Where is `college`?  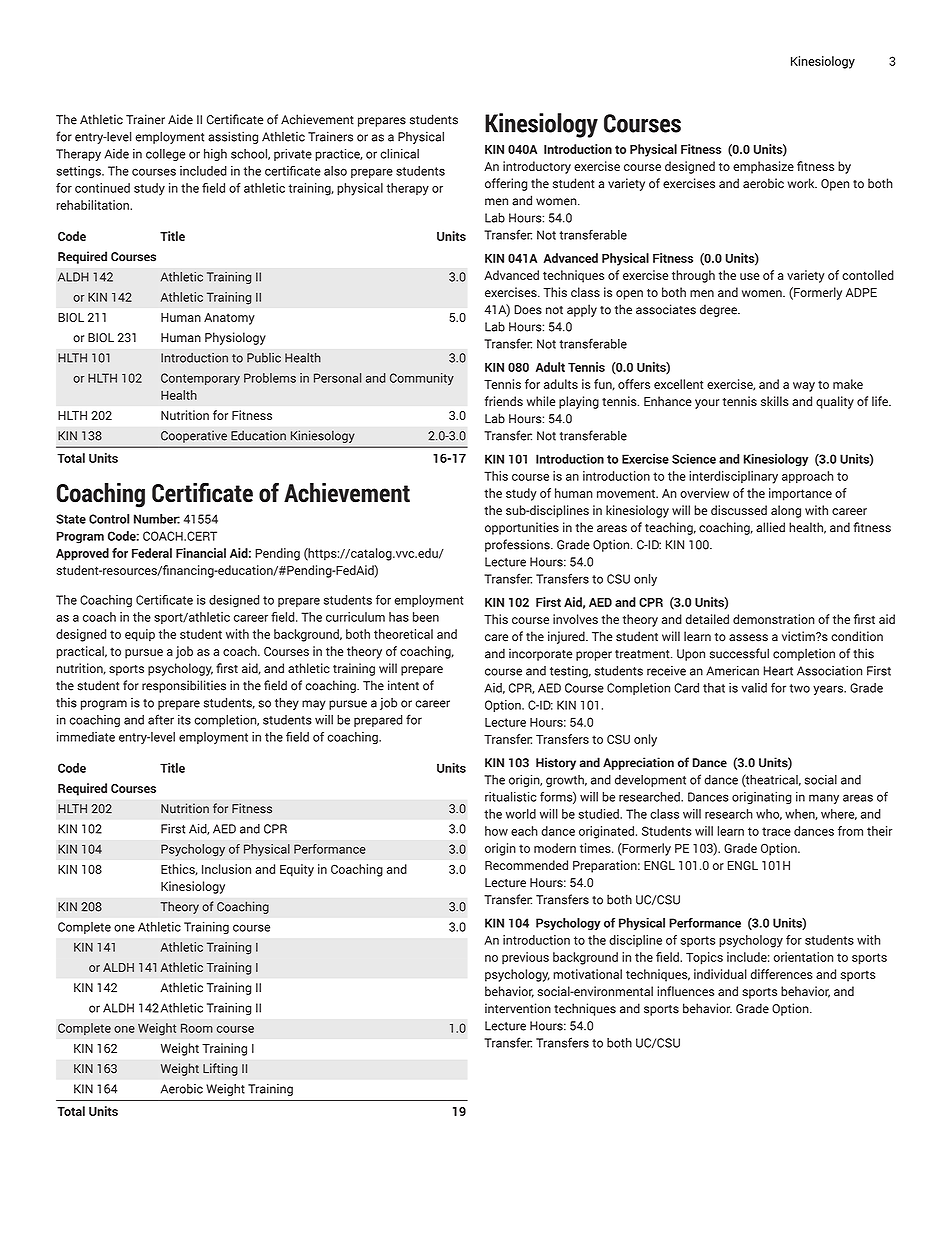 college is located at coordinates (165, 155).
